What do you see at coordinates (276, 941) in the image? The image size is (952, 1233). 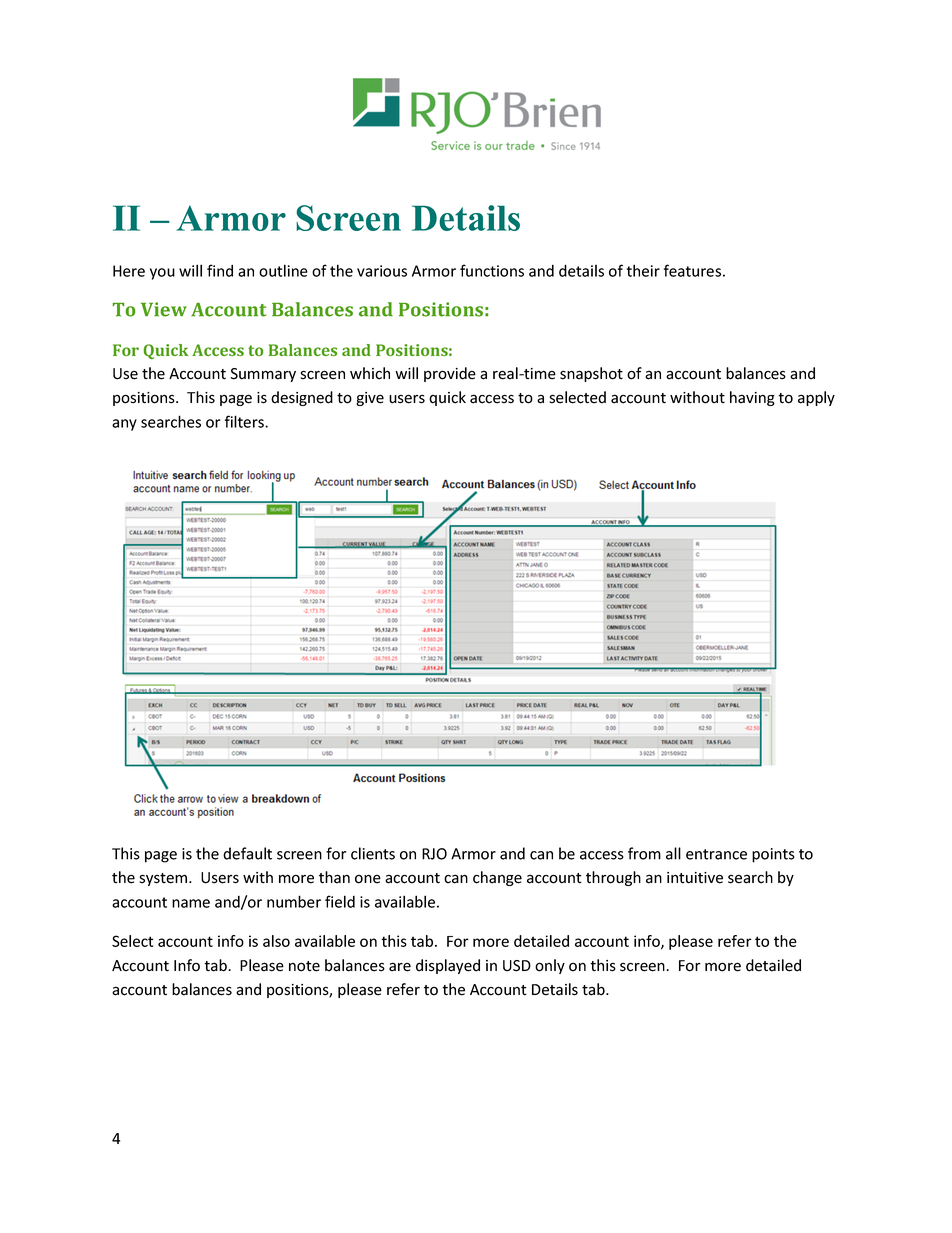 I see `also` at bounding box center [276, 941].
